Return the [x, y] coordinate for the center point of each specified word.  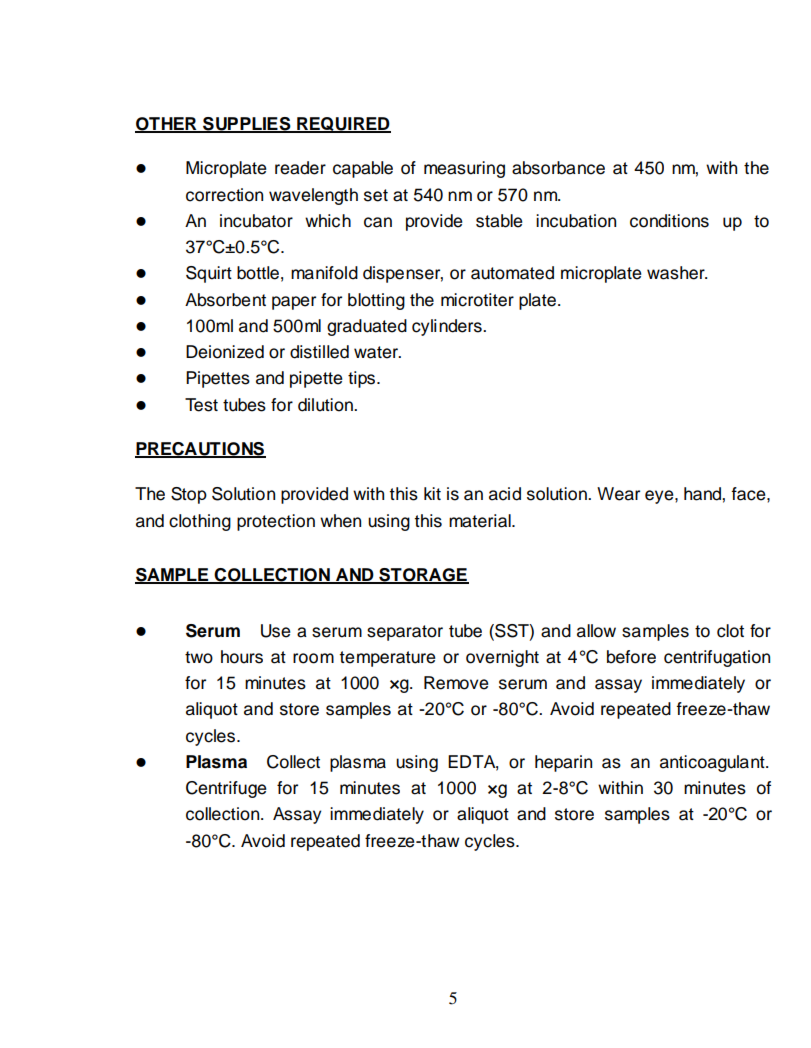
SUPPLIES [247, 124]
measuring [464, 169]
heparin [563, 763]
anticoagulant [713, 763]
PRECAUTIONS [200, 449]
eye [660, 497]
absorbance [558, 168]
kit [432, 493]
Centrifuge [226, 789]
